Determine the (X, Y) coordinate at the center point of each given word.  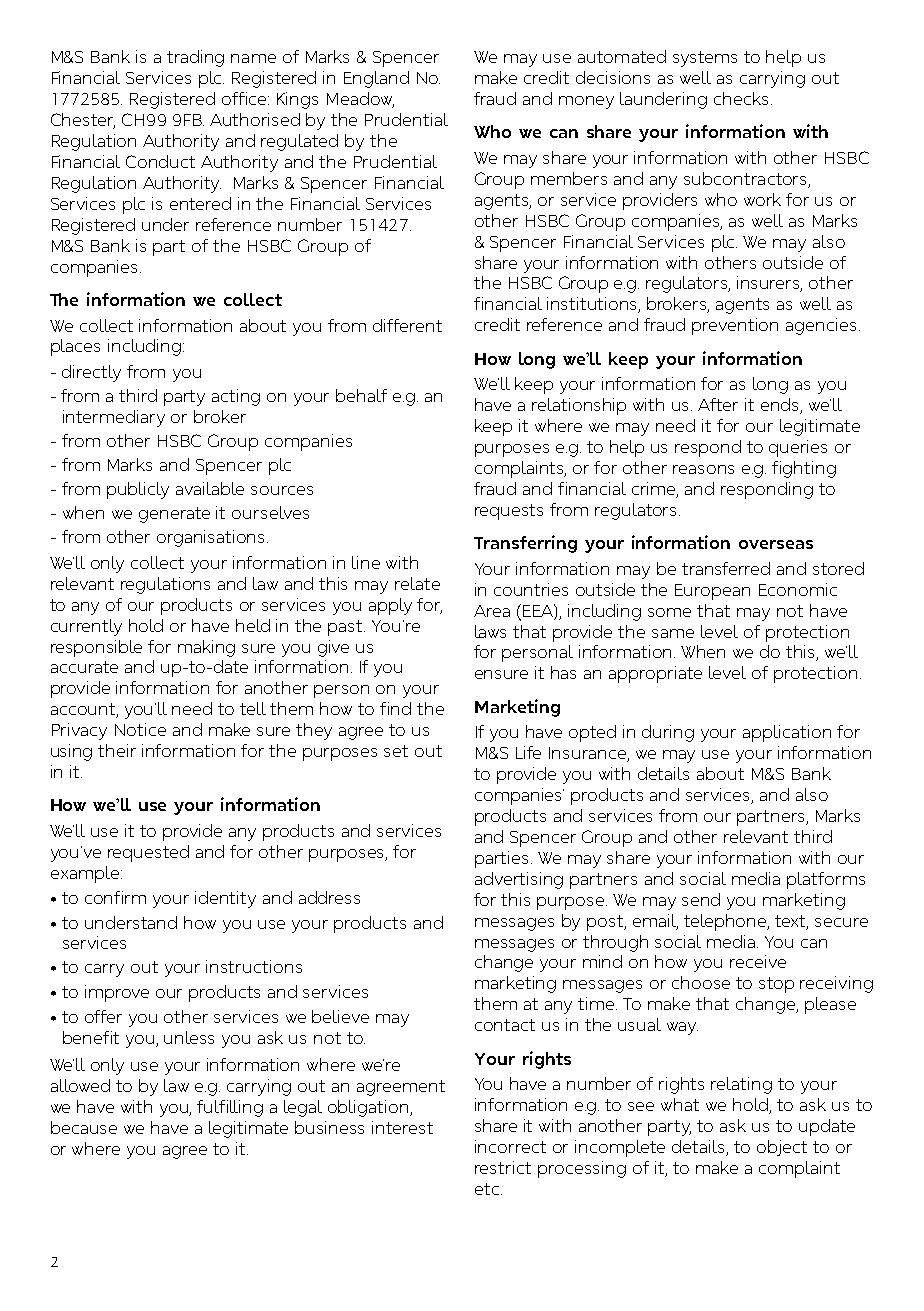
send (701, 899)
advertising (519, 880)
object (782, 1148)
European (712, 592)
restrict (503, 1167)
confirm (115, 897)
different (407, 325)
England (376, 79)
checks (743, 98)
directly (91, 373)
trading (195, 58)
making (206, 648)
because (84, 1127)
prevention (735, 326)
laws (490, 631)
